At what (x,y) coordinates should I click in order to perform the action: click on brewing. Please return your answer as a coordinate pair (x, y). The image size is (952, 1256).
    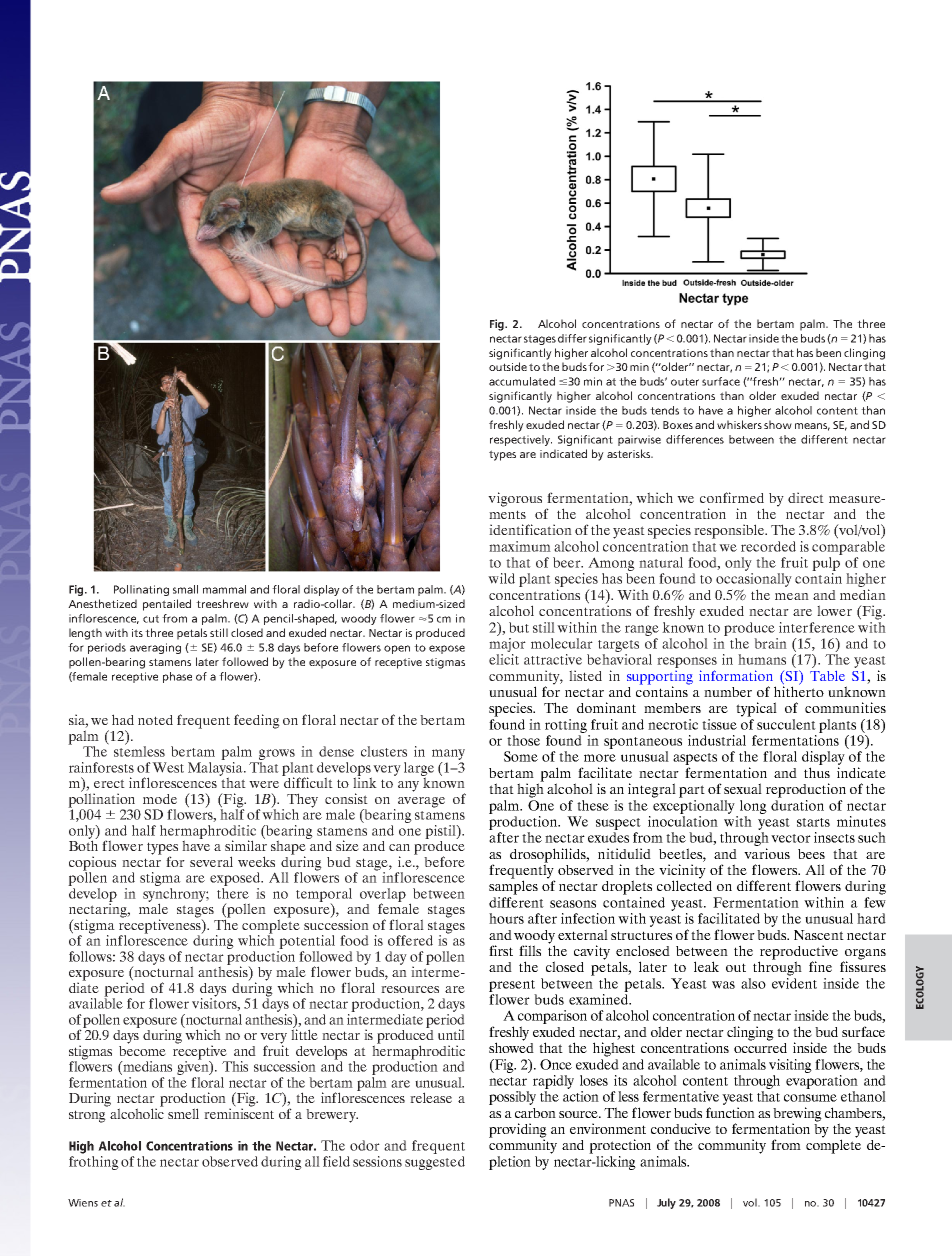
    Looking at the image, I should click on (797, 1115).
